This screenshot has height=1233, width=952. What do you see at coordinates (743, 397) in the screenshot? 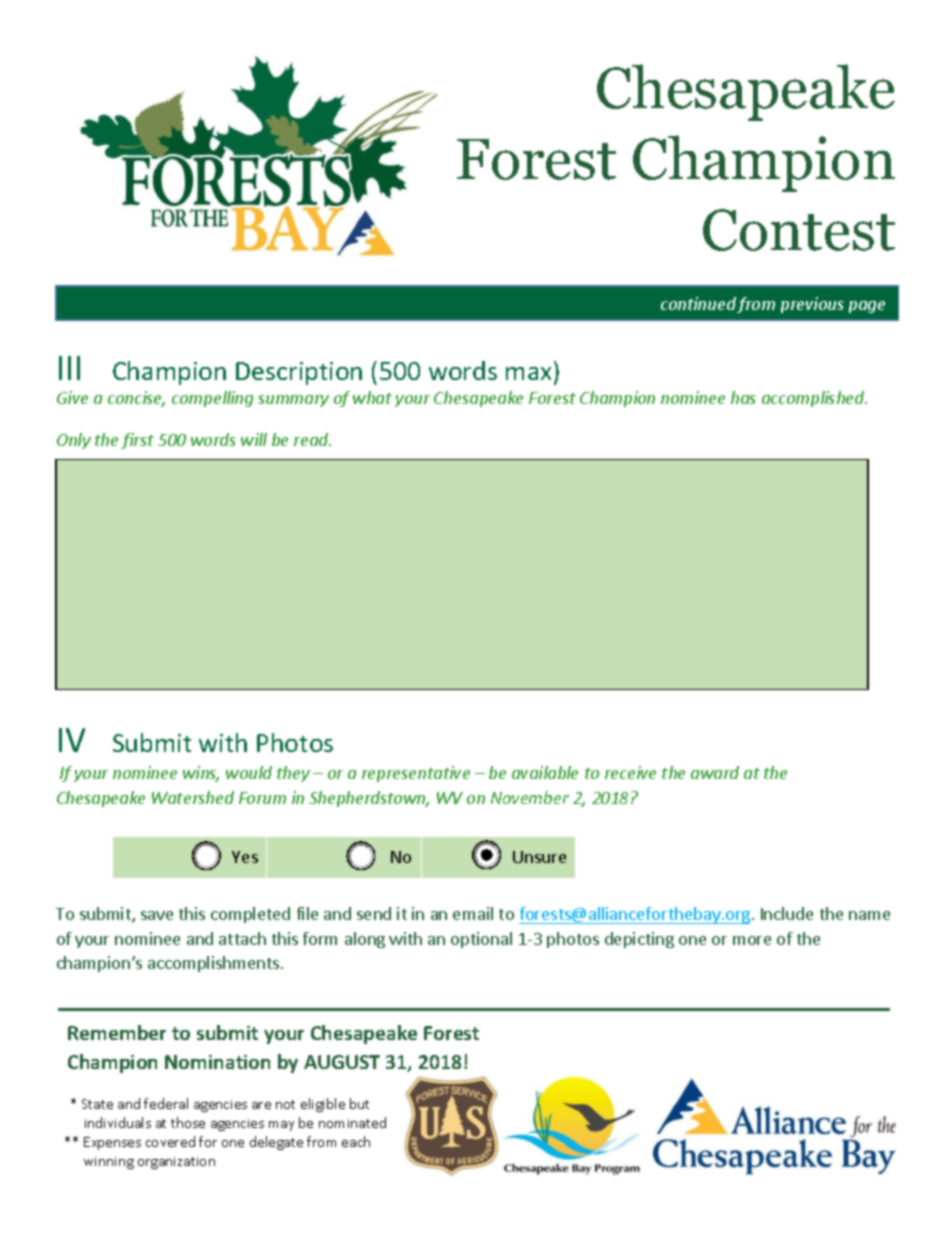
I see `has` at bounding box center [743, 397].
